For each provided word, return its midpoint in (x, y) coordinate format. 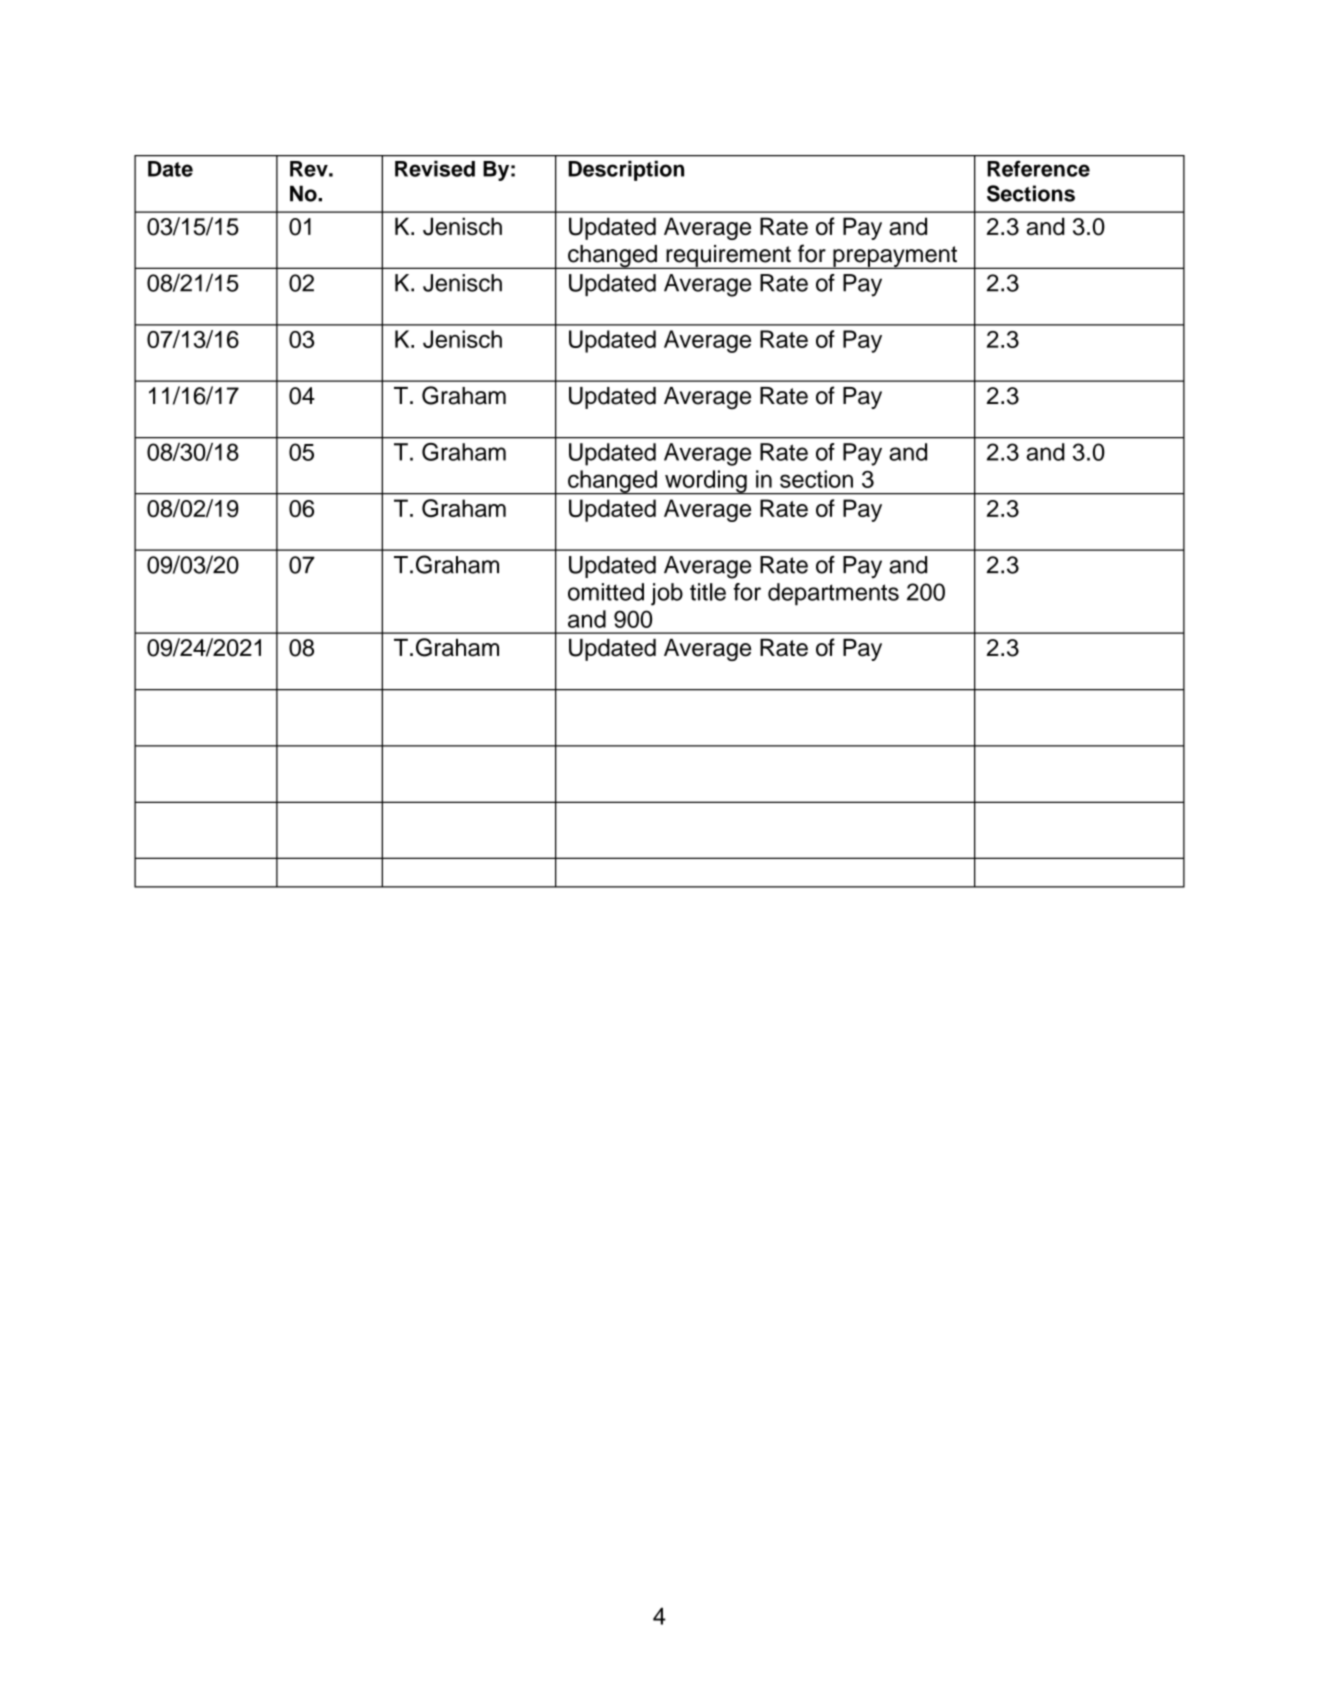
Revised (435, 169)
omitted (606, 592)
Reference (1038, 168)
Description (626, 171)
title (708, 592)
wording (706, 482)
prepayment (895, 257)
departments (833, 594)
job (667, 594)
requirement (728, 257)
